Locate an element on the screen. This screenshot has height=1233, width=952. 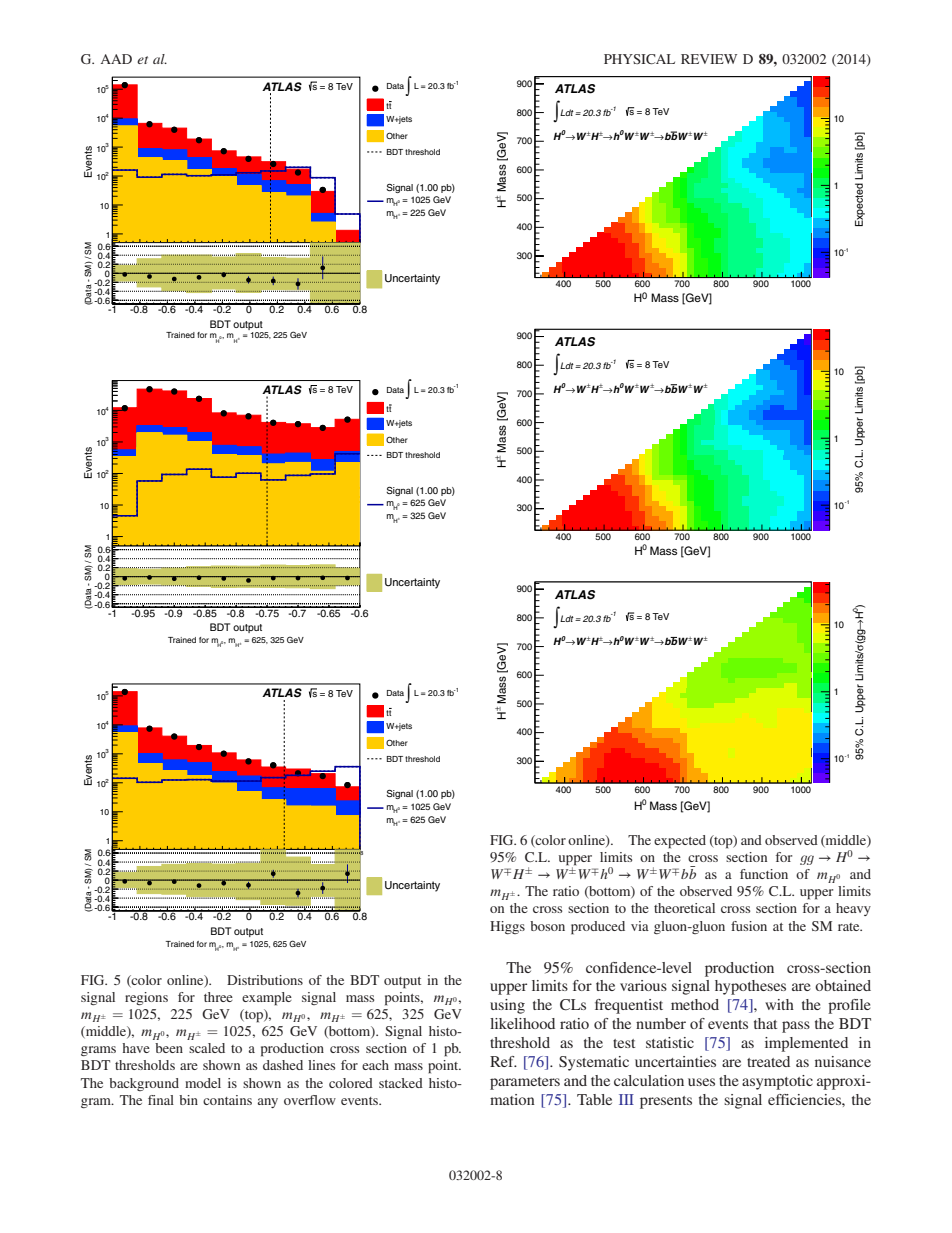
three is located at coordinates (218, 997).
